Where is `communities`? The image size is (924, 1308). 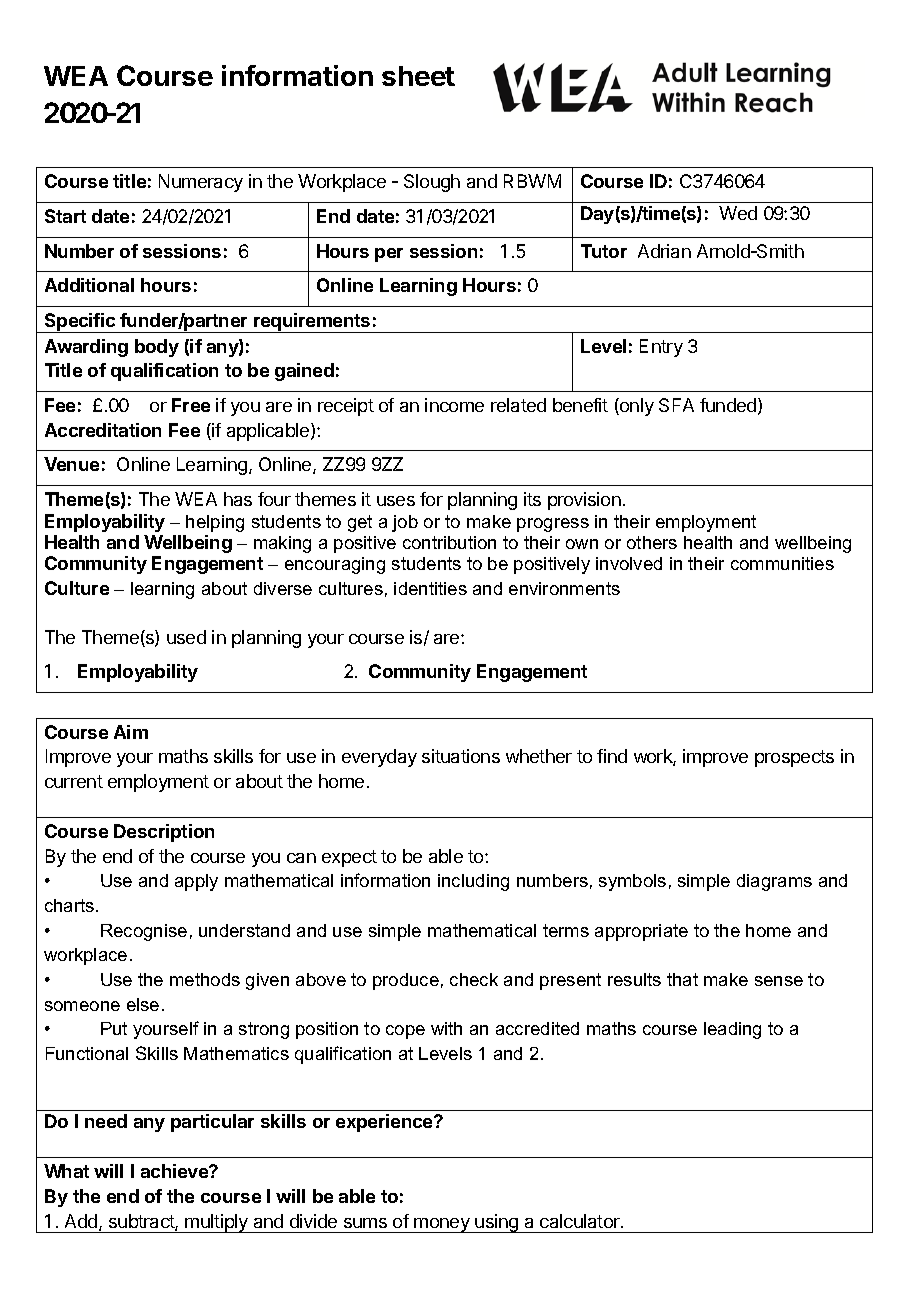
communities is located at coordinates (782, 563).
